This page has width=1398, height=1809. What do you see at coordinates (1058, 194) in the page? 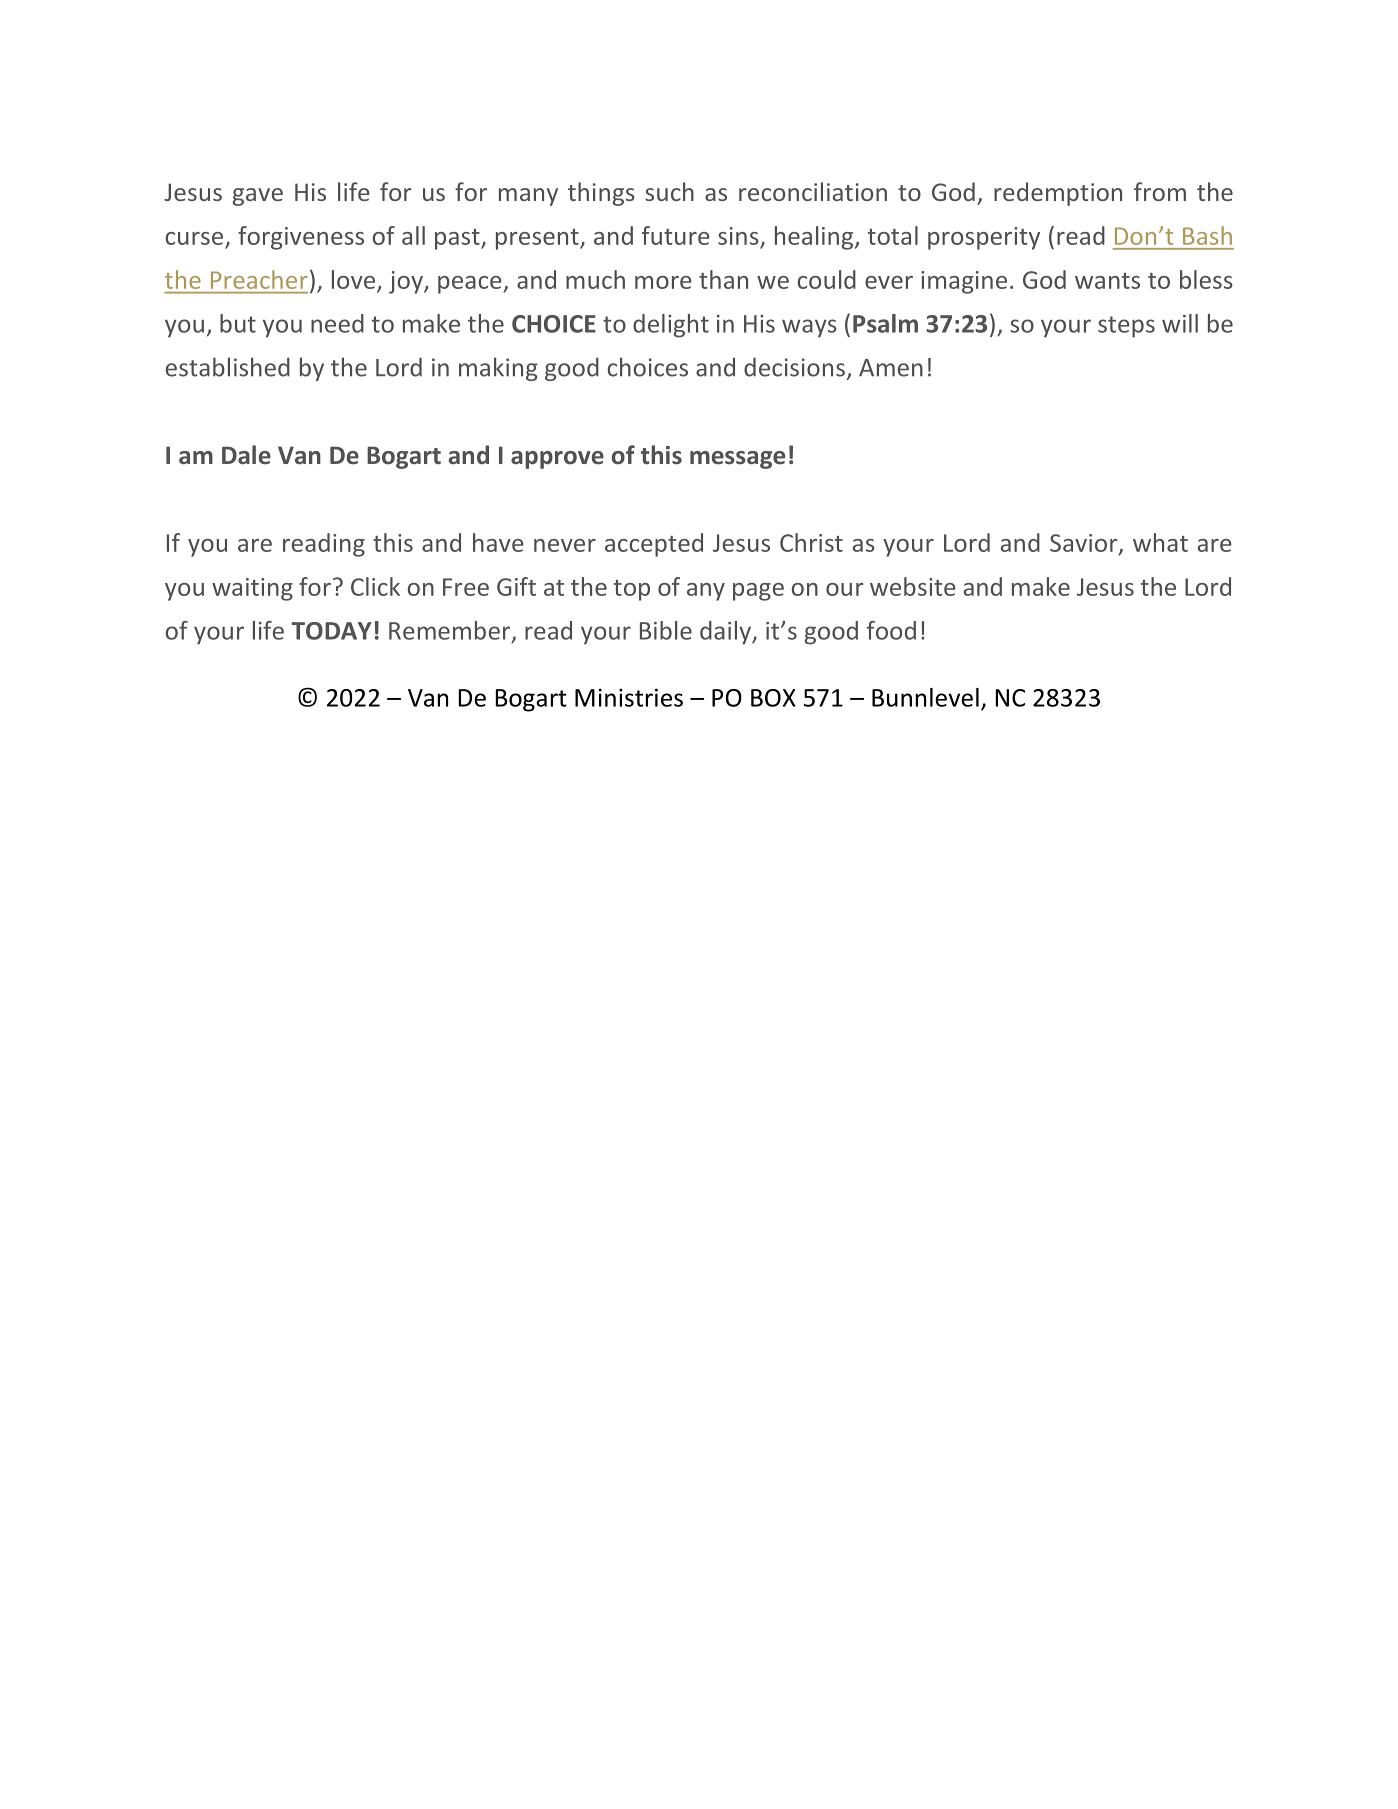
I see `redemption` at bounding box center [1058, 194].
